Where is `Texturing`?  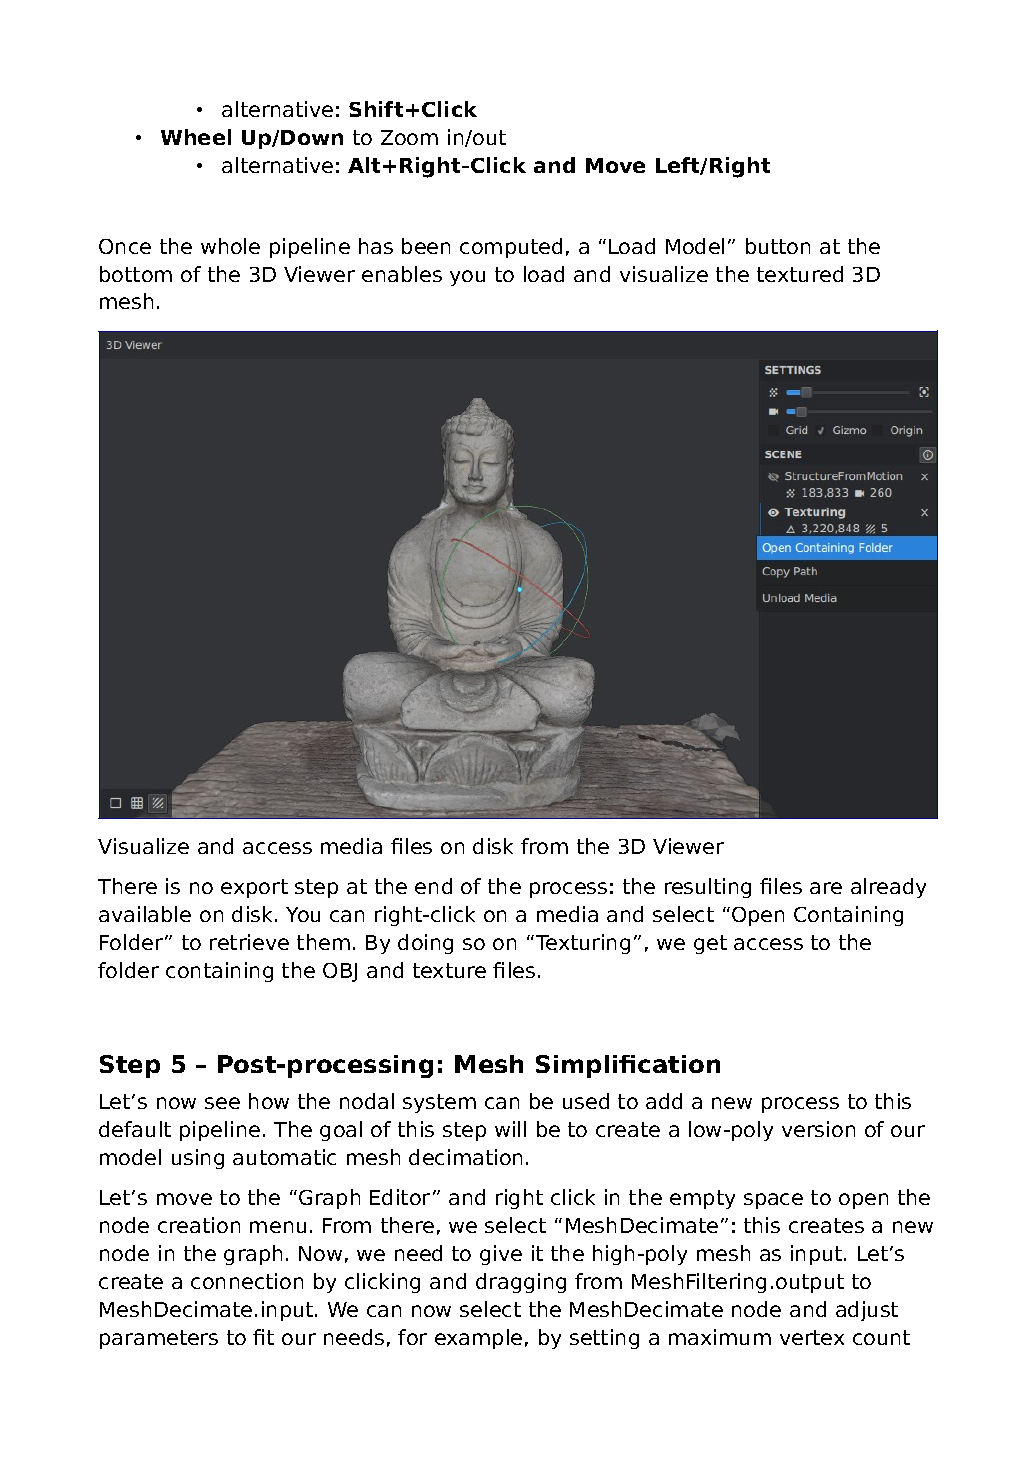 Texturing is located at coordinates (583, 944).
